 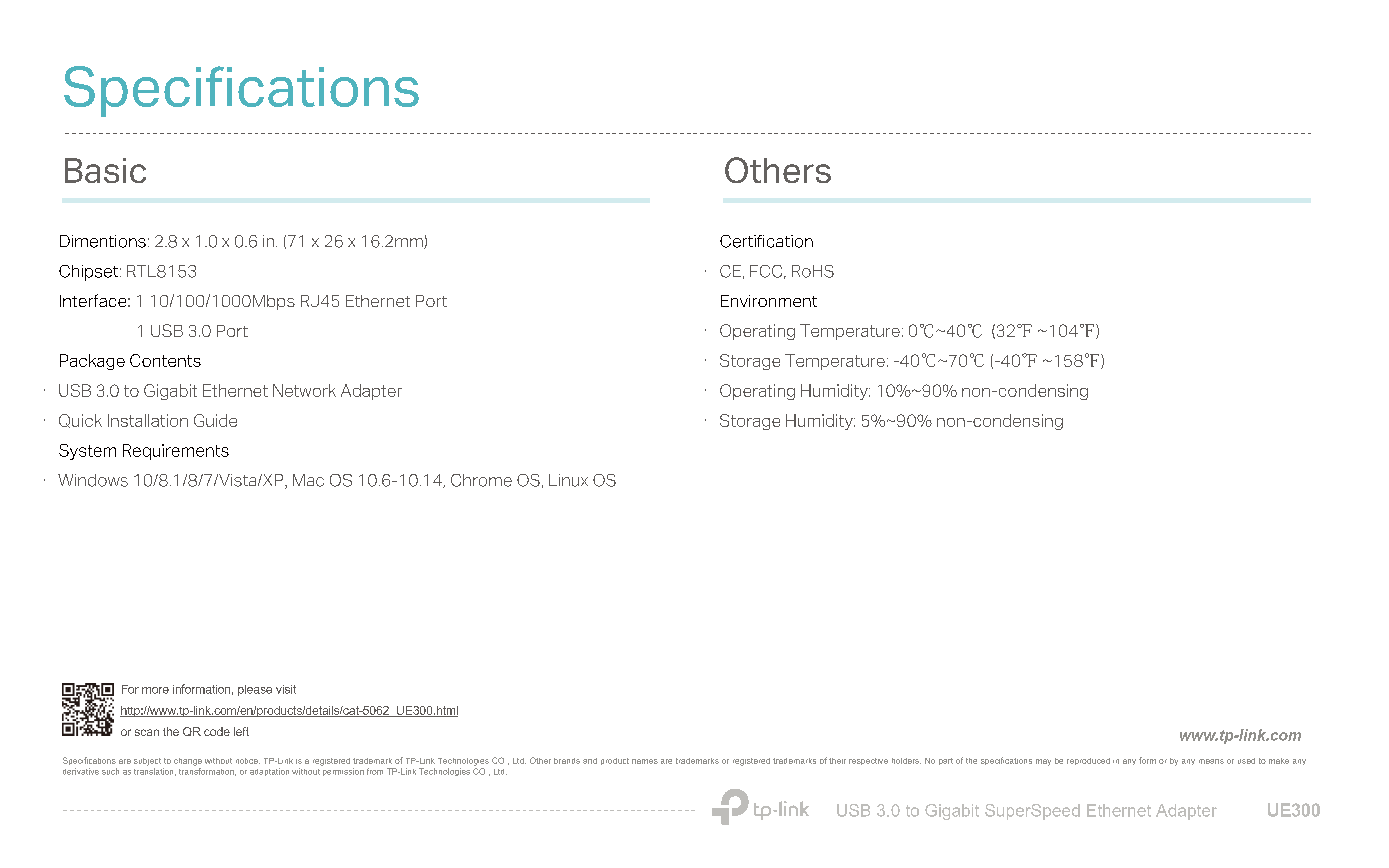 What do you see at coordinates (248, 761) in the image?
I see `notice` at bounding box center [248, 761].
